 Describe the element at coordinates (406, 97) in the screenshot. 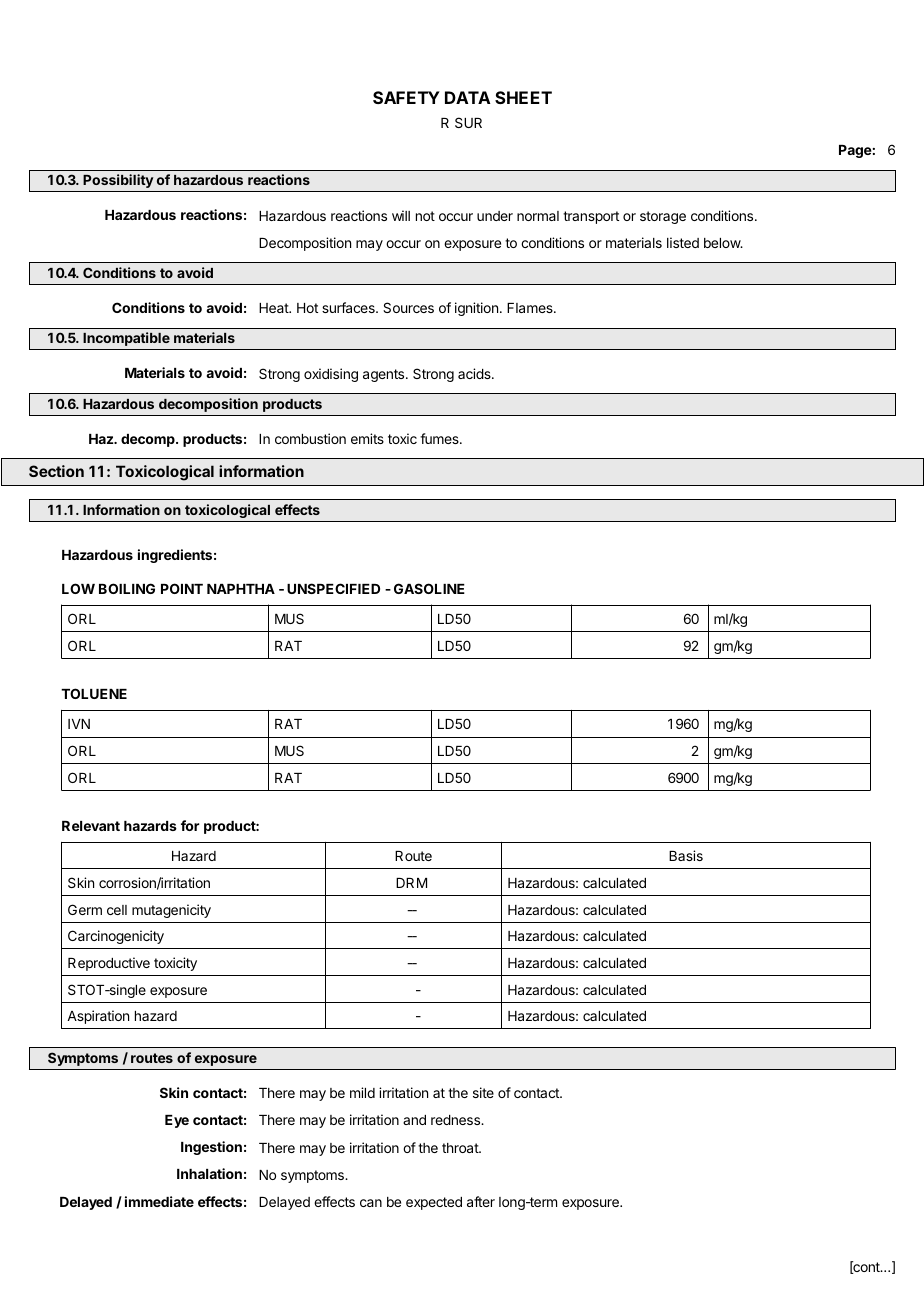

I see `SAFETY` at that location.
